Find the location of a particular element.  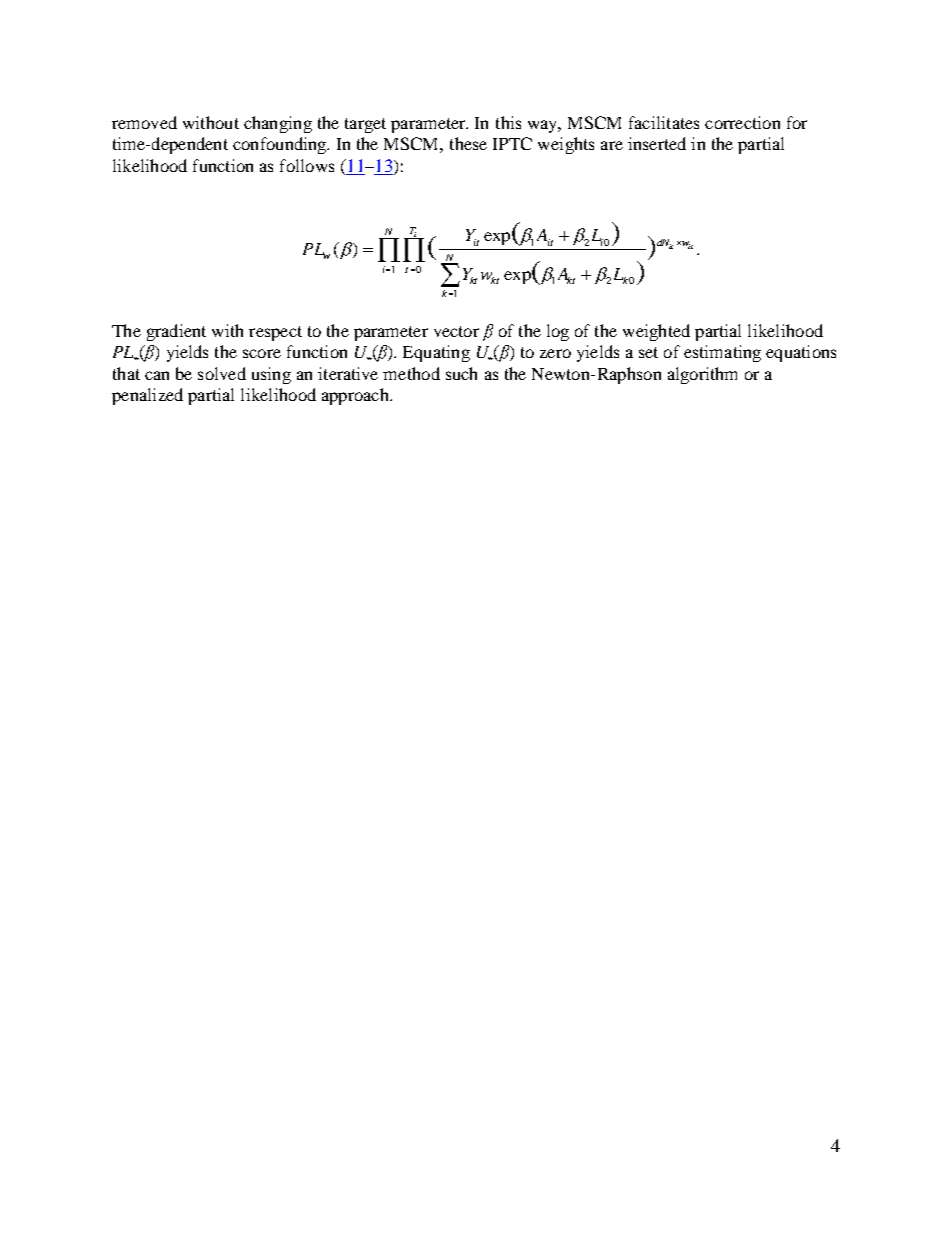

correction is located at coordinates (742, 122).
